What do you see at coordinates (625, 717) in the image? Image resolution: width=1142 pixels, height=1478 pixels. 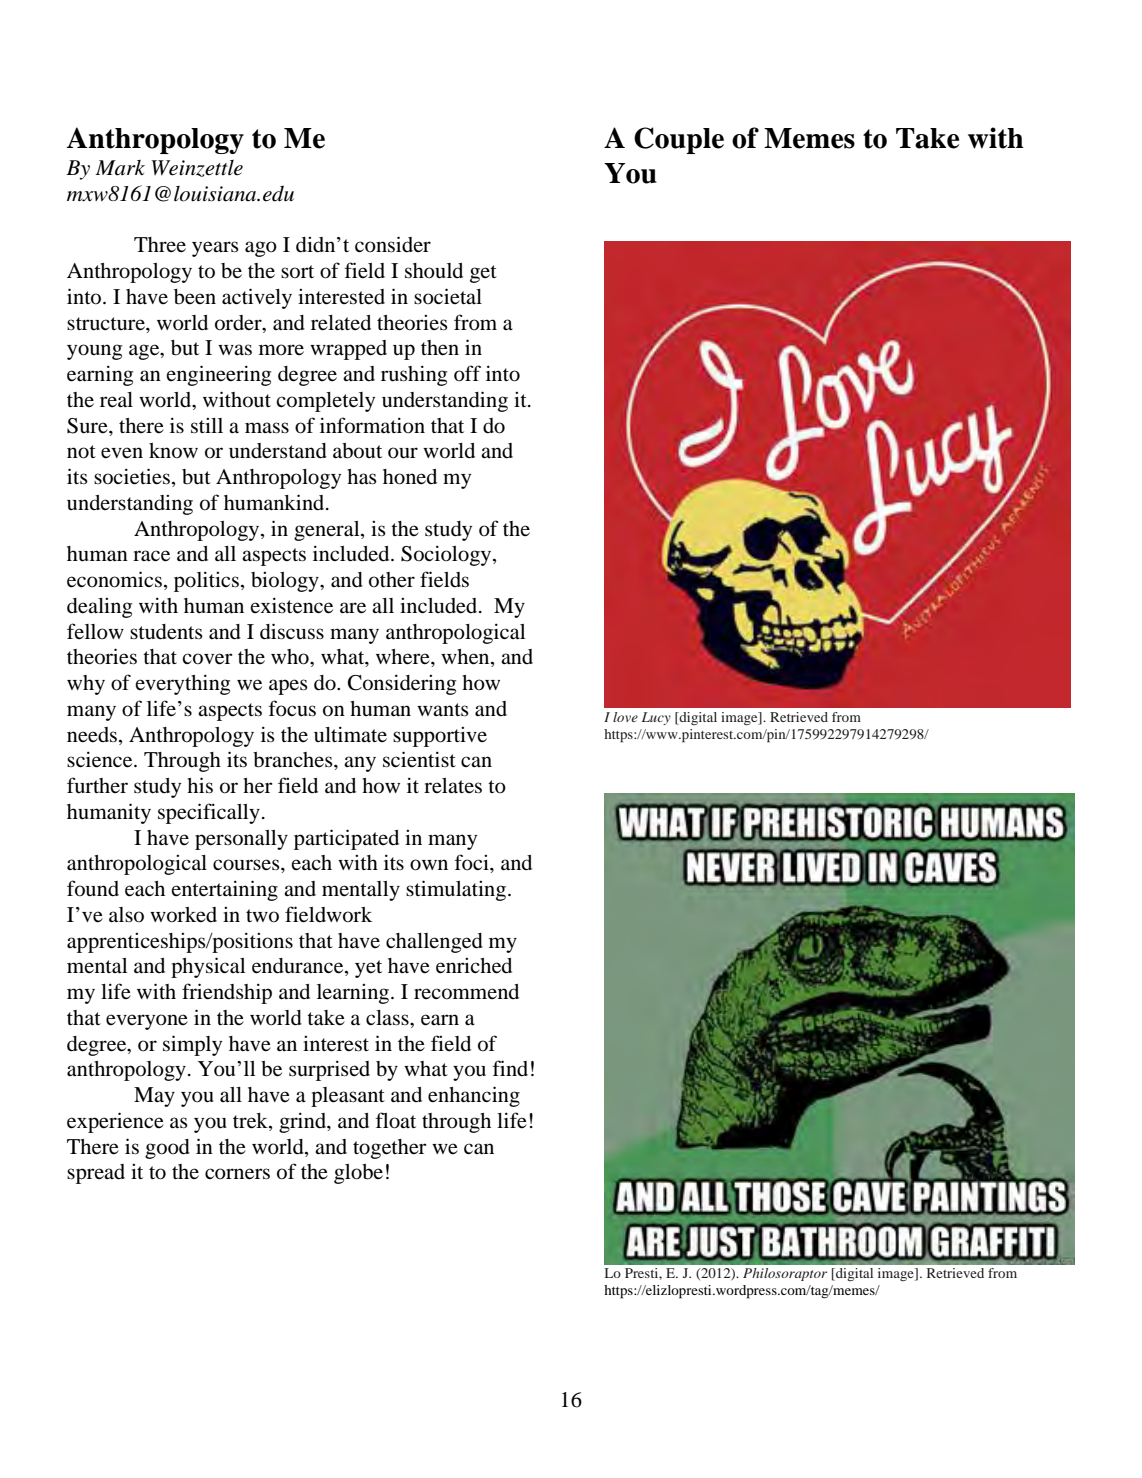 I see `love` at bounding box center [625, 717].
